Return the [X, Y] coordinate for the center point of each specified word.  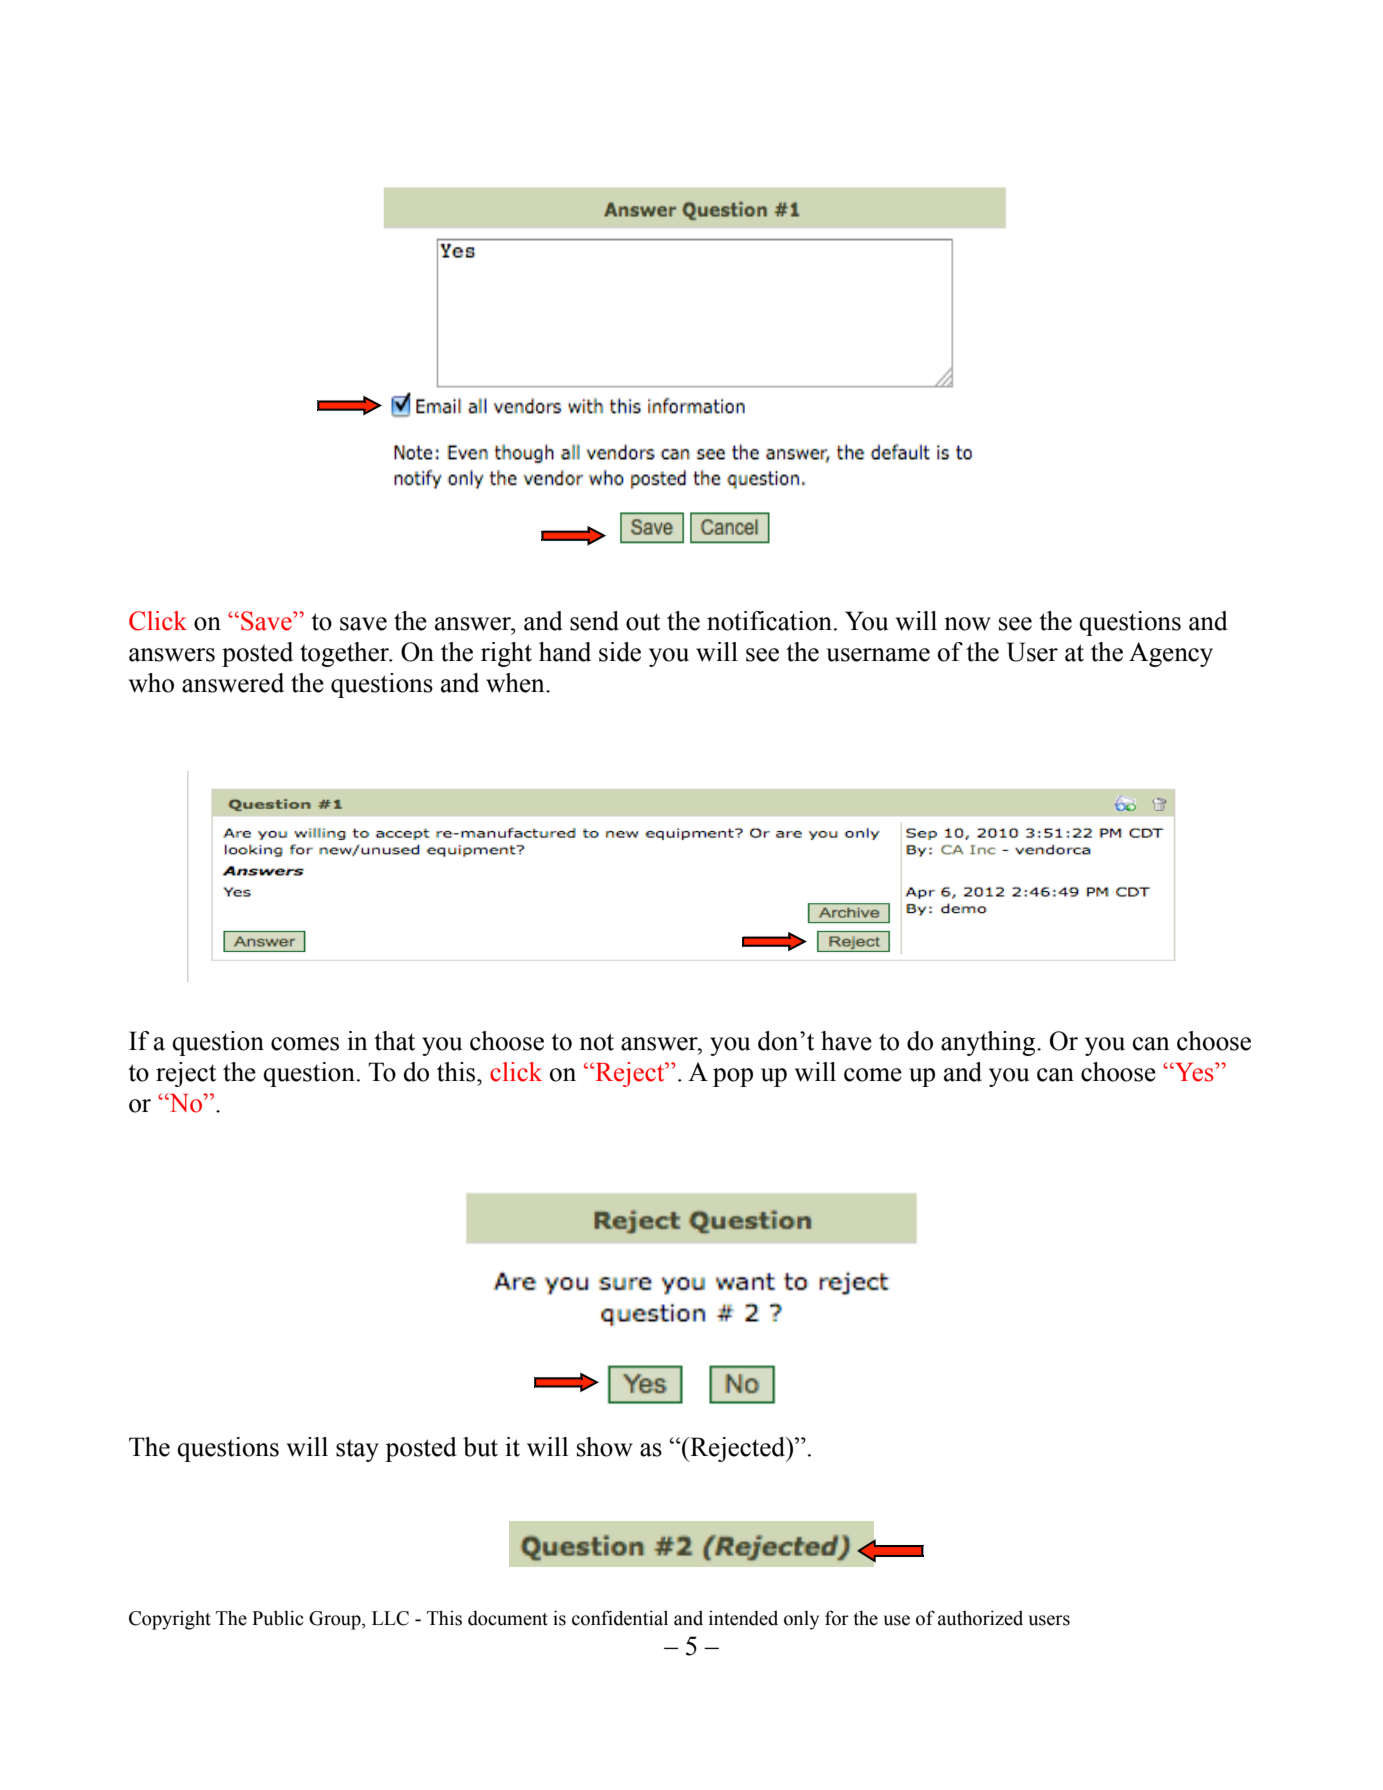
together [346, 654]
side [620, 652]
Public [278, 1618]
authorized [980, 1618]
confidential [620, 1618]
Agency [1171, 654]
